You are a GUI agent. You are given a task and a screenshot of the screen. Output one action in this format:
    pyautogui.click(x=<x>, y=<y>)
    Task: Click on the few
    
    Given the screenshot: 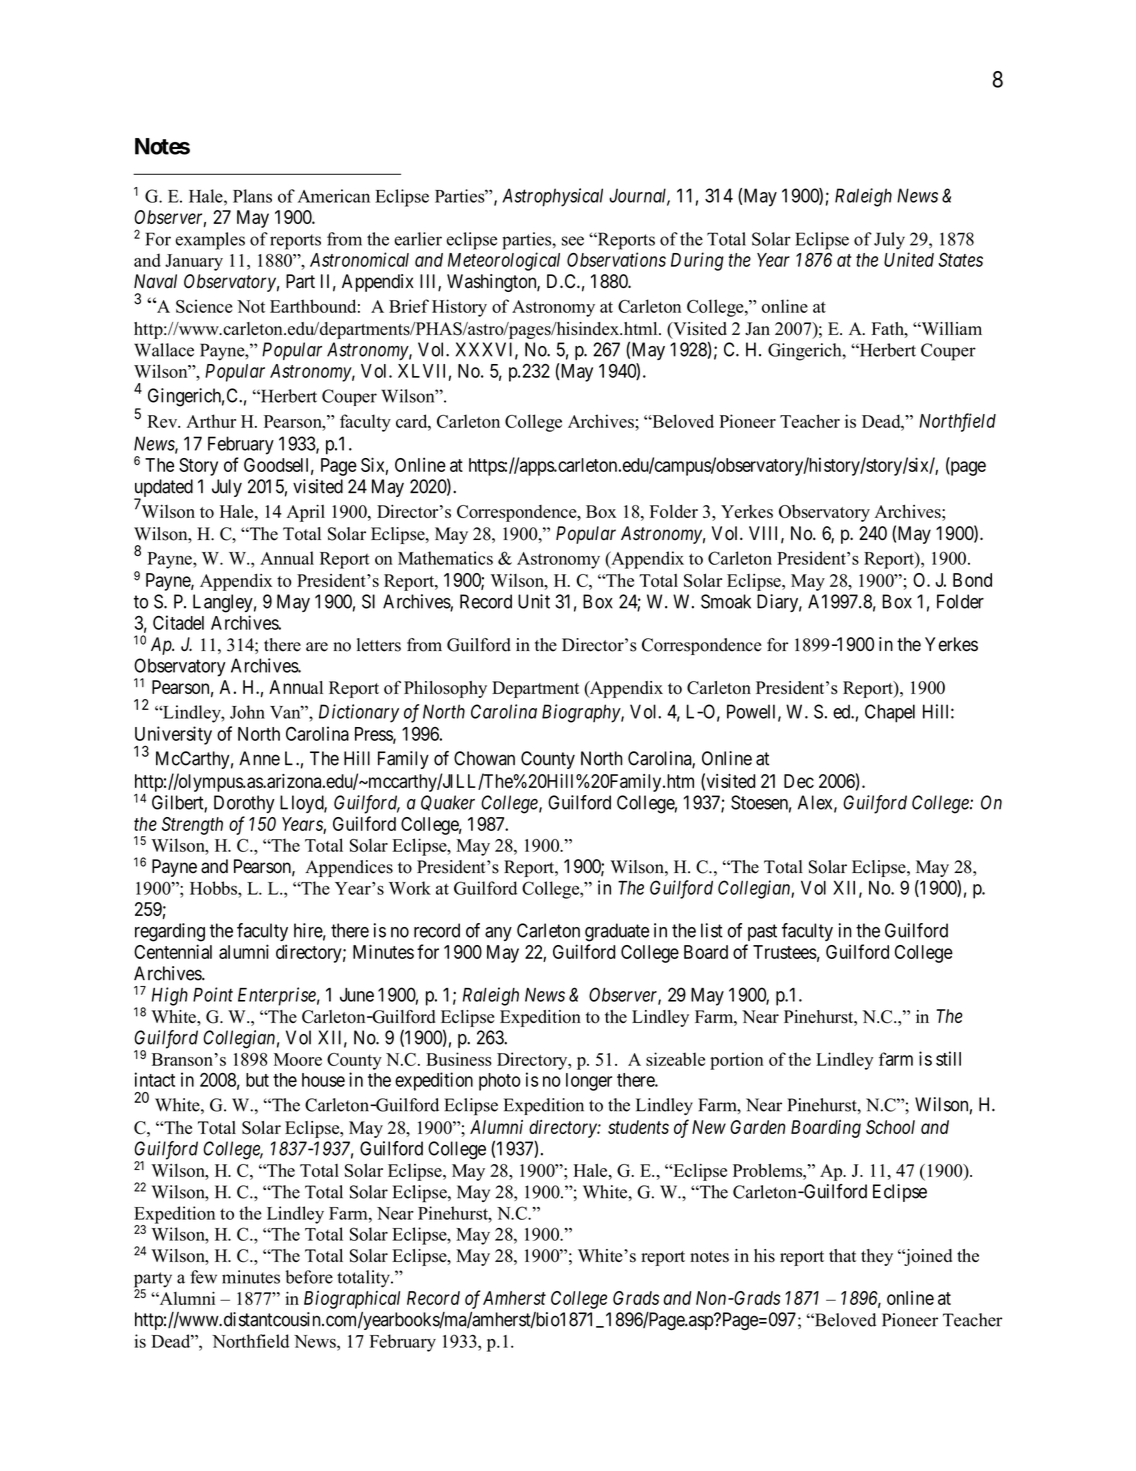 What is the action you would take?
    pyautogui.click(x=203, y=1277)
